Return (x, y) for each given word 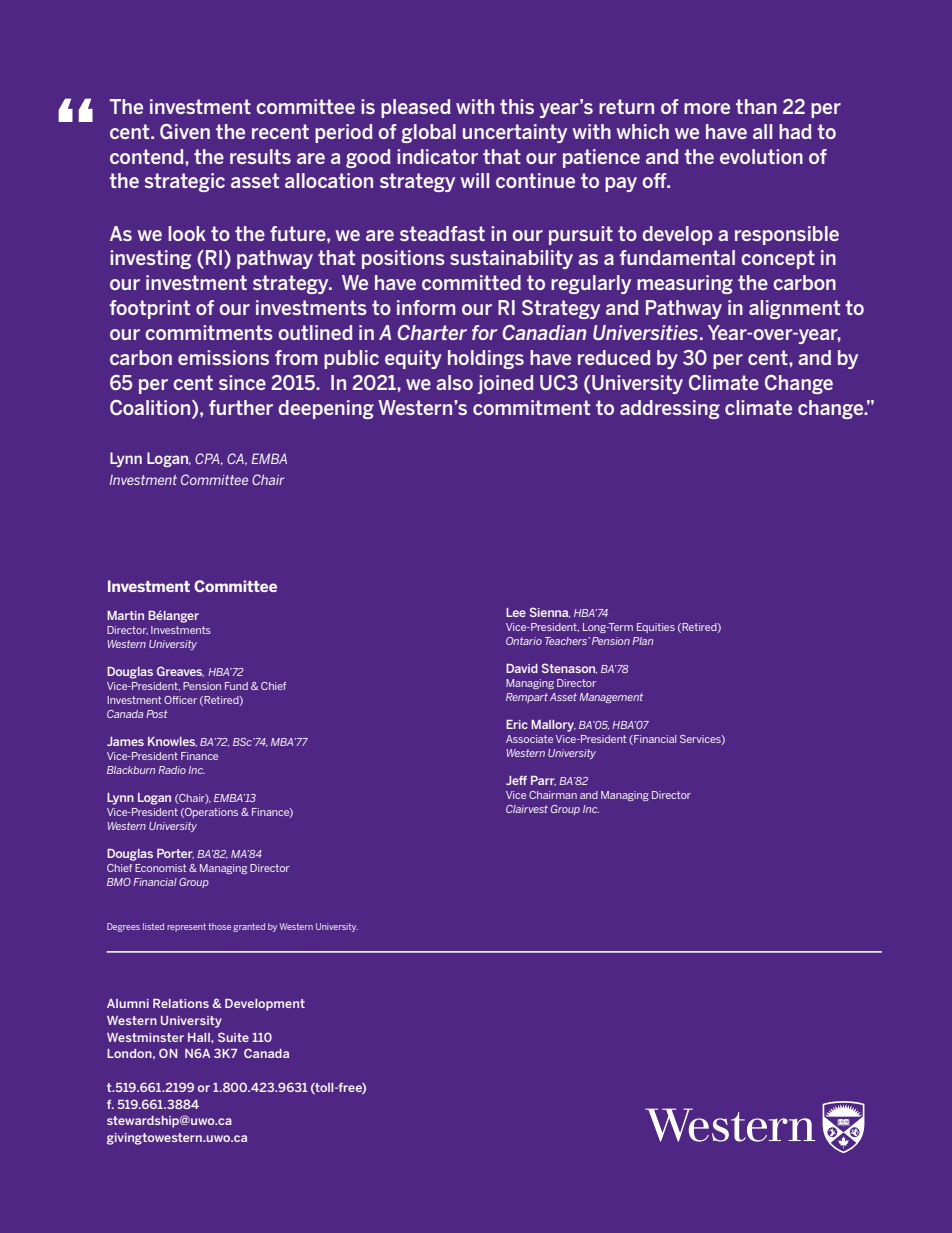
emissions (223, 357)
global (428, 133)
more (707, 108)
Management (611, 698)
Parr (543, 781)
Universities (647, 332)
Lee (516, 612)
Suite (233, 1037)
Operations (210, 813)
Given (185, 132)
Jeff (516, 780)
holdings (486, 359)
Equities (656, 628)
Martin (125, 615)
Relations (181, 1003)
